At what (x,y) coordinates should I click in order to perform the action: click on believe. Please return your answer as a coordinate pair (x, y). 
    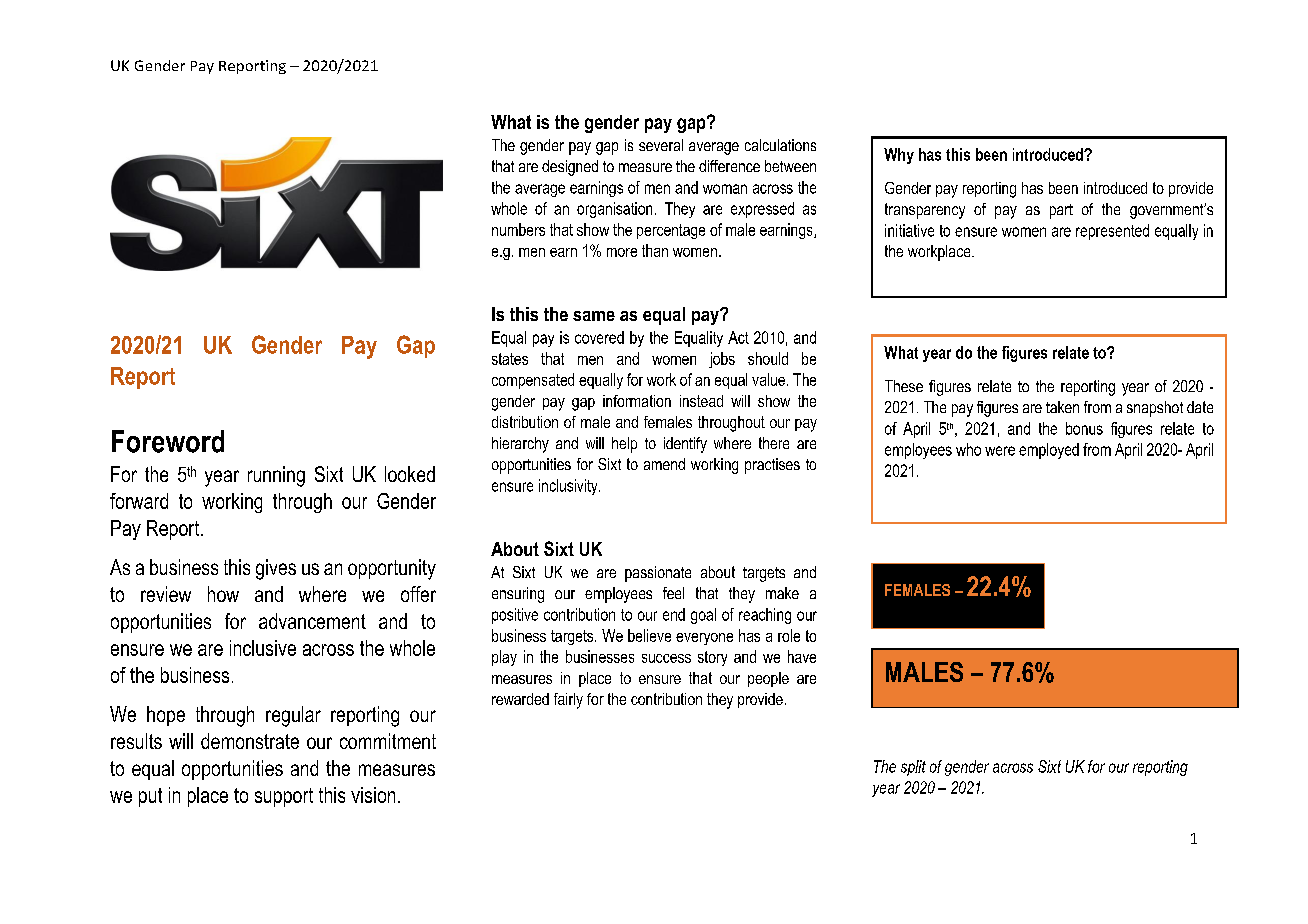
    Looking at the image, I should click on (649, 635).
